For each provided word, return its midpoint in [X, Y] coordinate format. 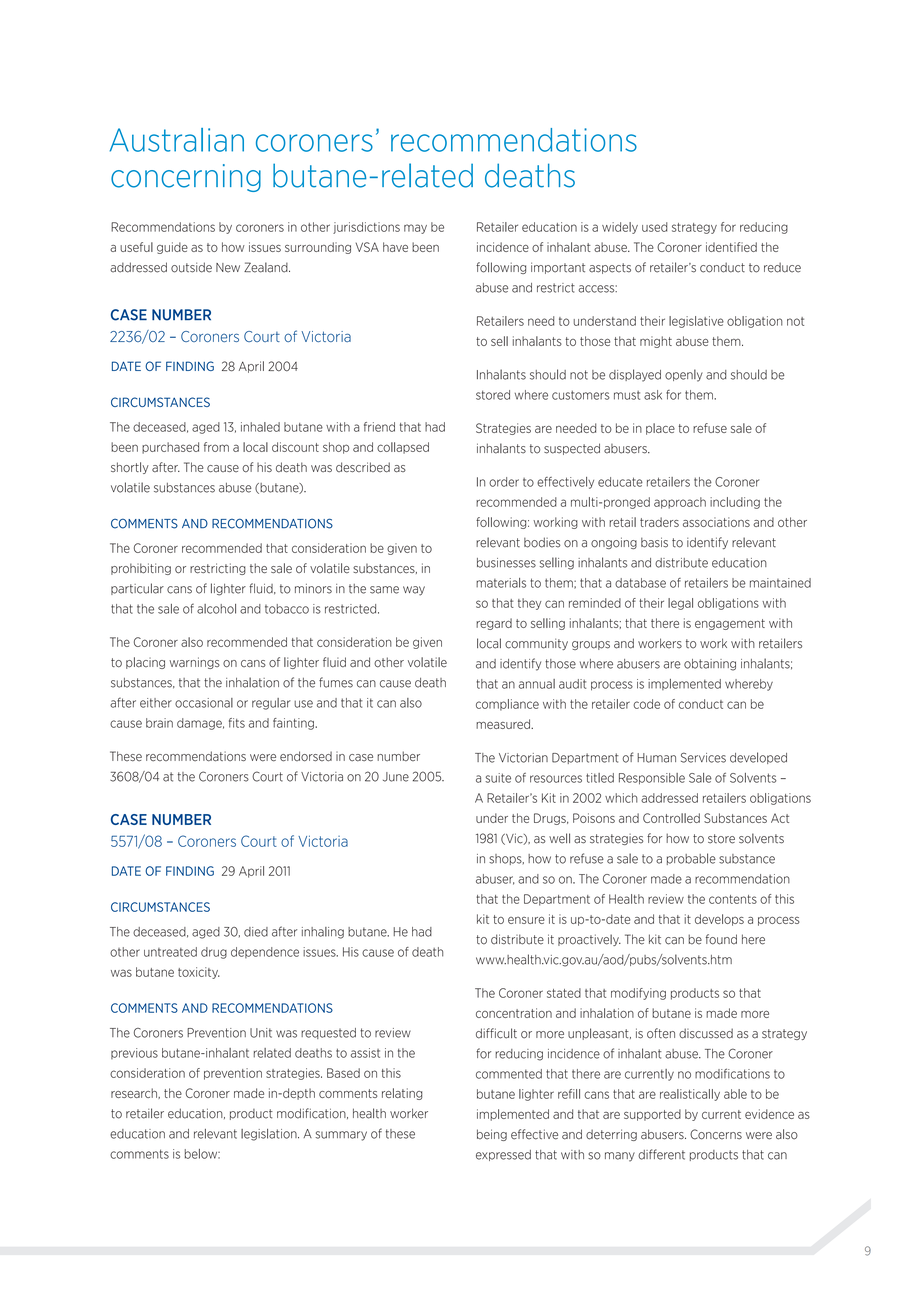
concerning [186, 178]
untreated [170, 952]
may [415, 229]
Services [703, 757]
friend [379, 427]
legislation [270, 1135]
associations [716, 522]
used [655, 227]
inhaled [260, 427]
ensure [526, 920]
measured [504, 724]
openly [684, 375]
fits [237, 723]
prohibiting [141, 569]
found [721, 939]
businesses [506, 563]
